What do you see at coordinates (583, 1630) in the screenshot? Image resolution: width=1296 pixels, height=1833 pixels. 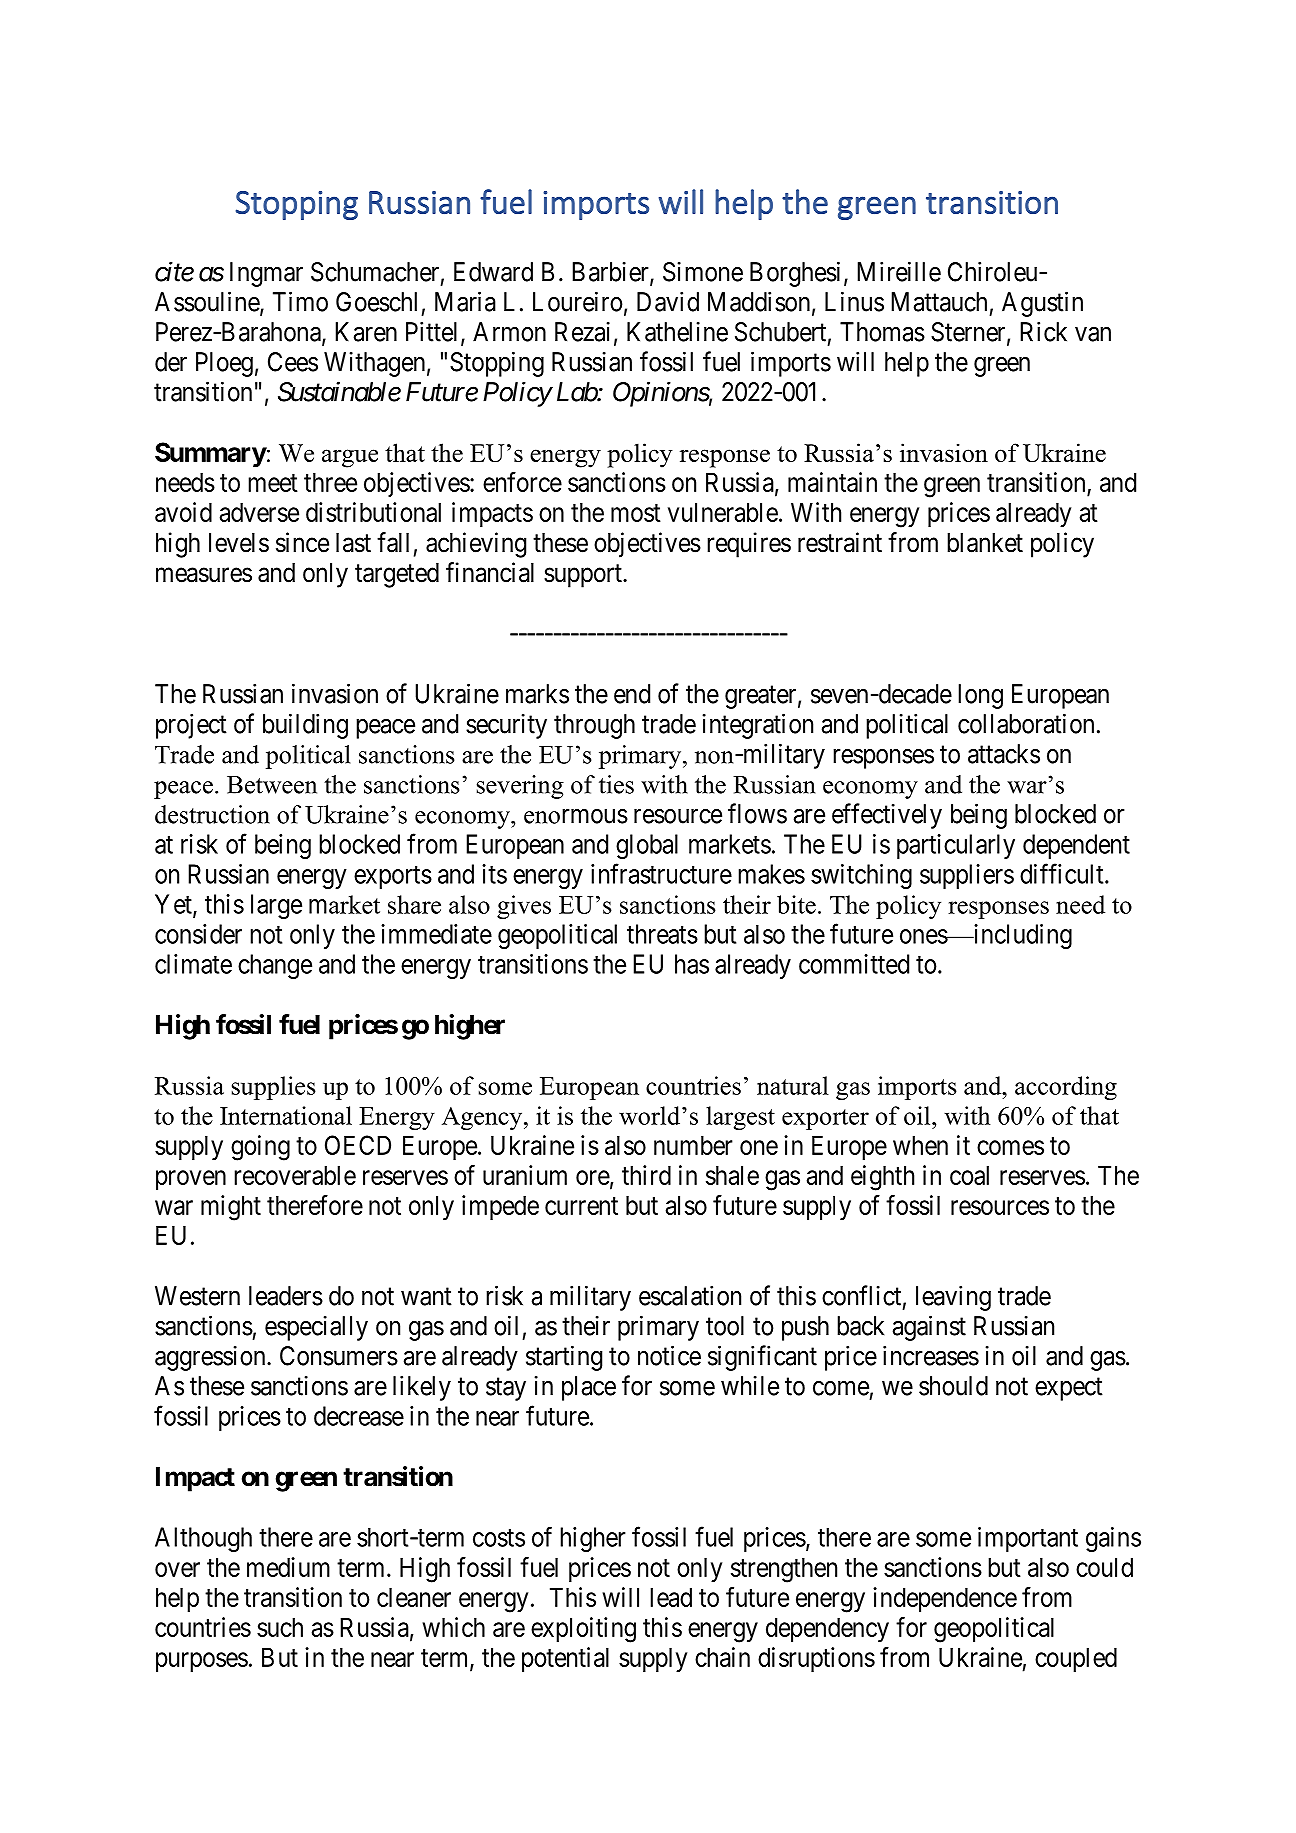 I see `exploiting` at bounding box center [583, 1630].
